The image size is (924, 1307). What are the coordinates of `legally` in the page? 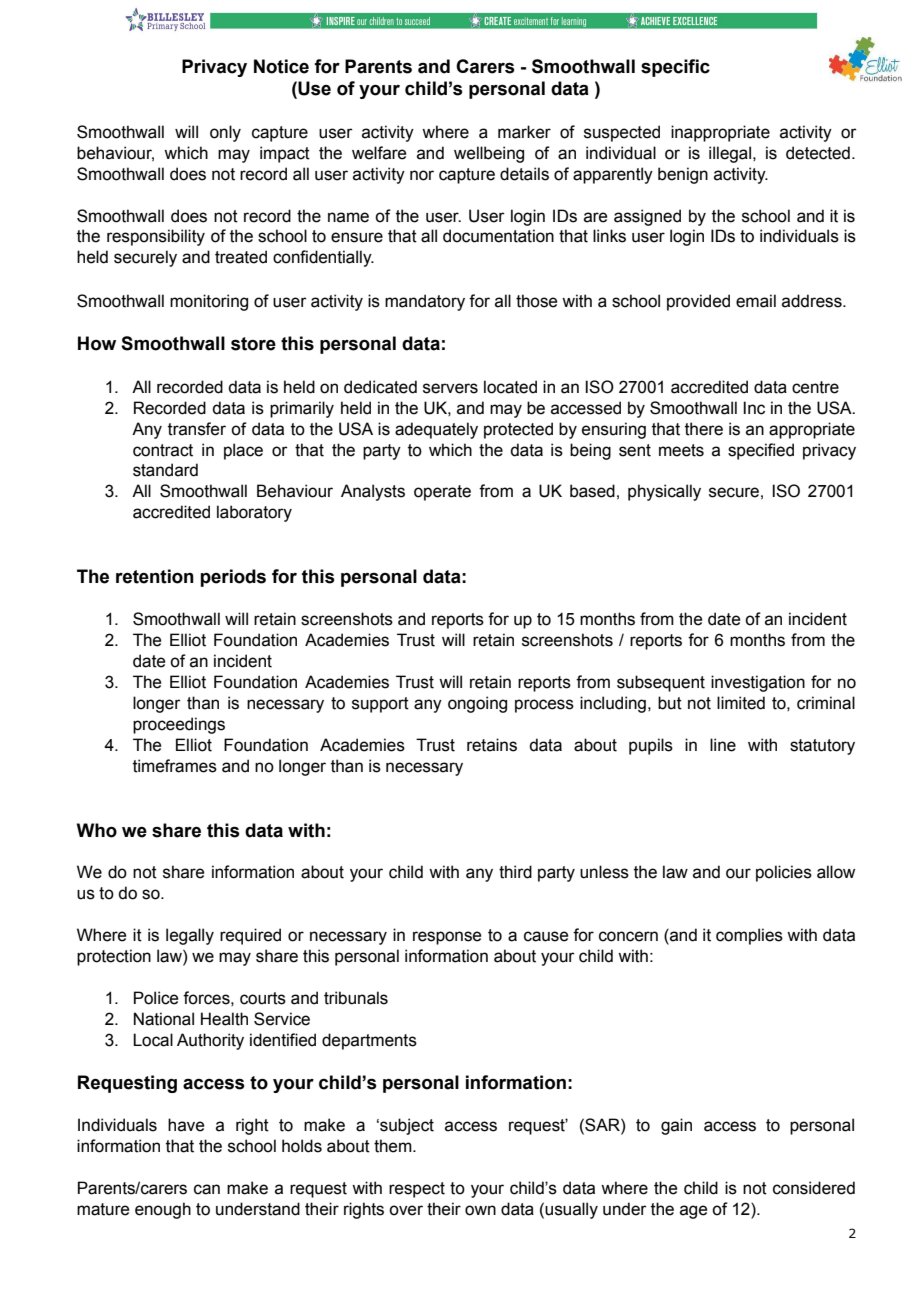 It's located at (190, 936).
